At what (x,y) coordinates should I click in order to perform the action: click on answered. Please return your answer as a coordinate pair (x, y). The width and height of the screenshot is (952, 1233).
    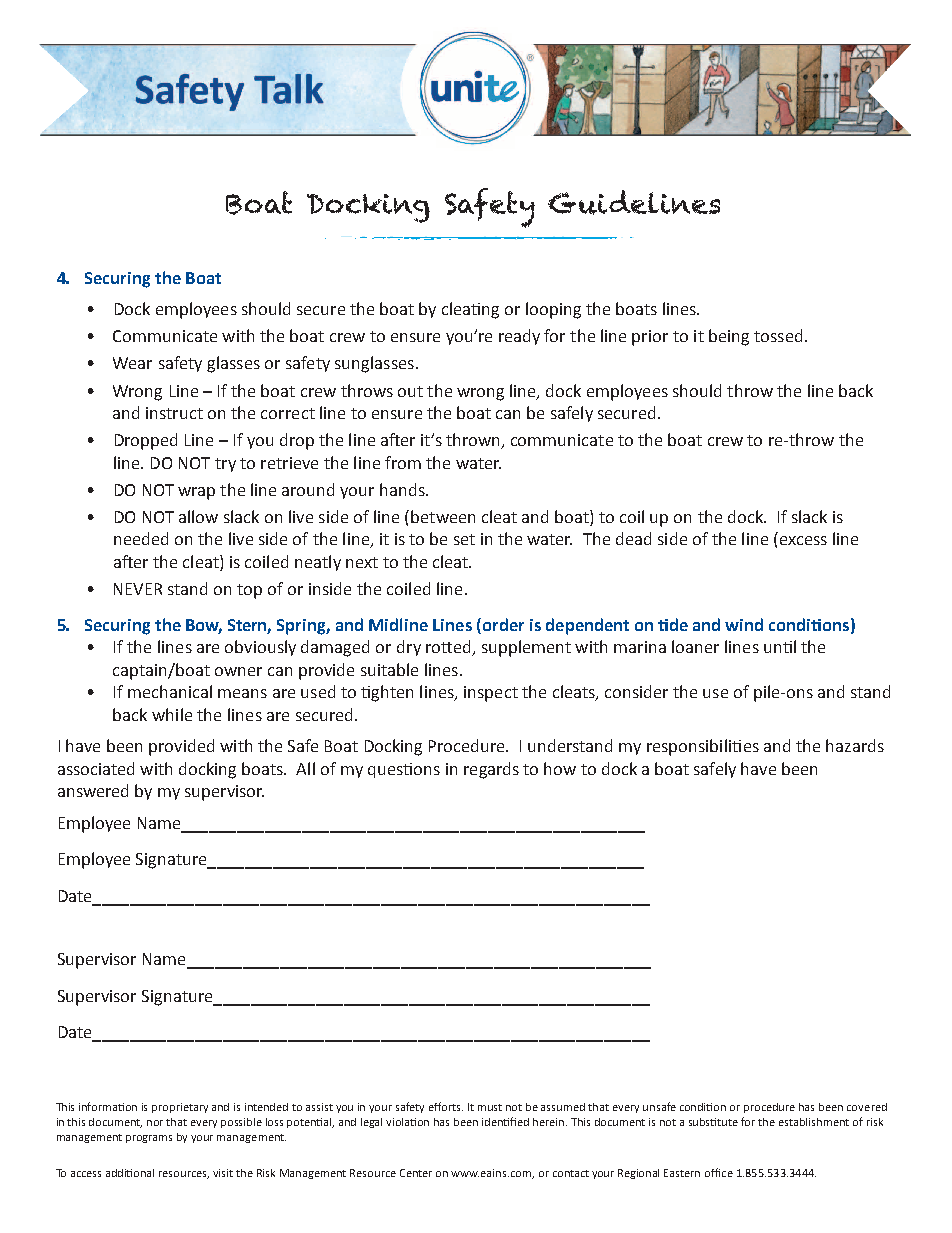
    Looking at the image, I should click on (93, 790).
